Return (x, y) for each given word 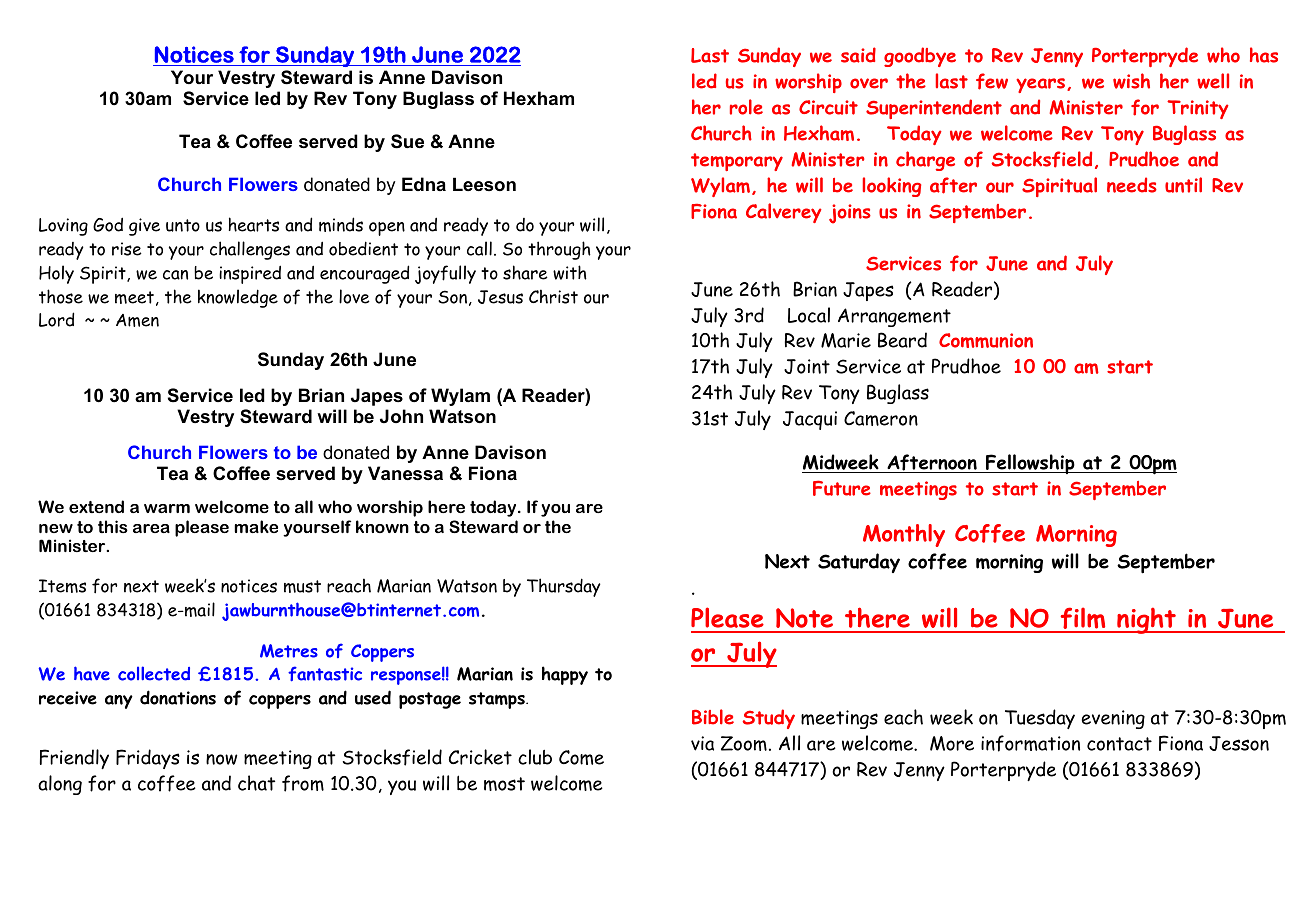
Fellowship (1030, 464)
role (746, 107)
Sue (407, 141)
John (401, 416)
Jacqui (810, 420)
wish (1131, 81)
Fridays (148, 759)
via (702, 743)
